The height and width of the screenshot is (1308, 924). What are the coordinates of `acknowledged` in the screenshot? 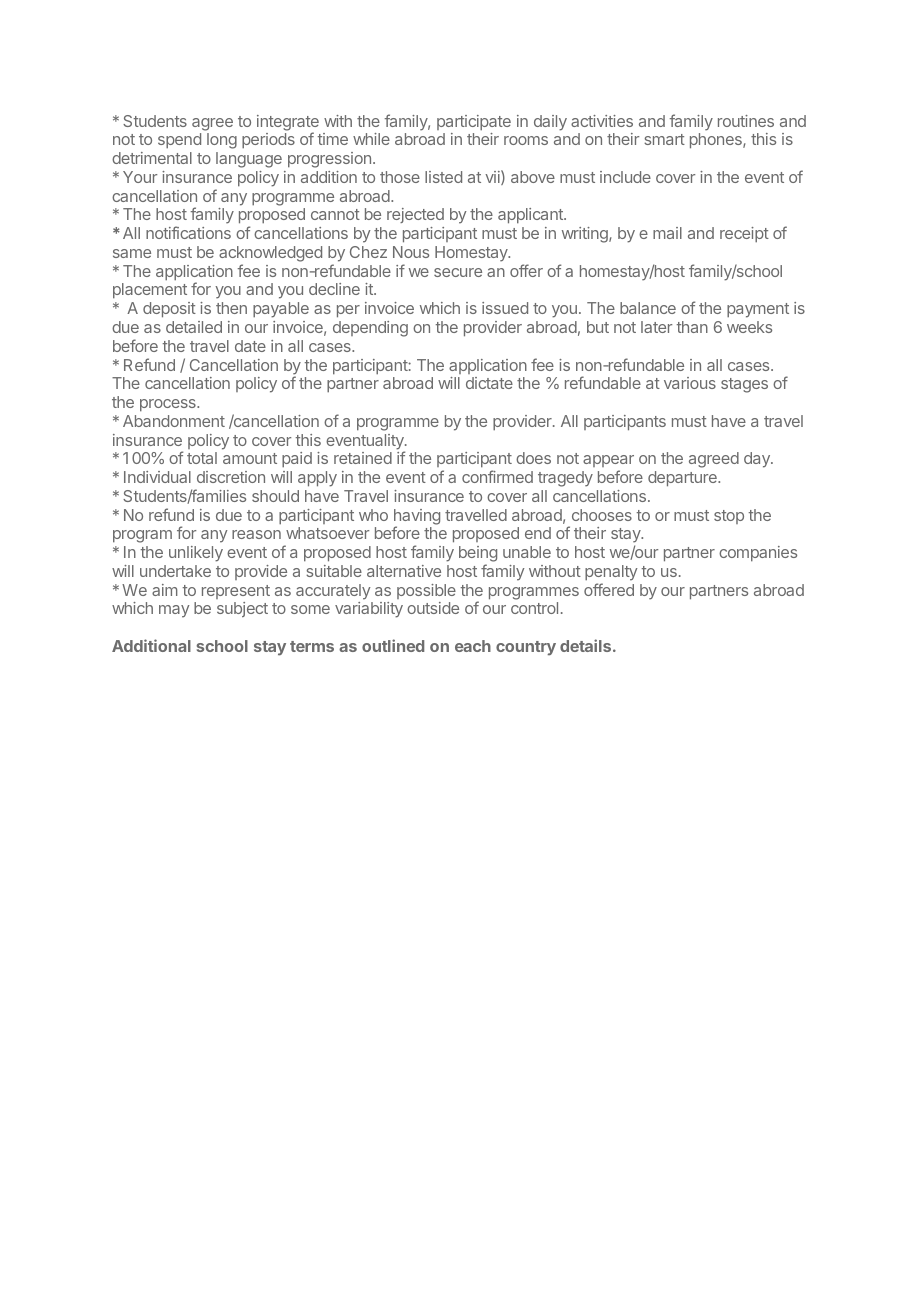 It's located at (270, 254).
